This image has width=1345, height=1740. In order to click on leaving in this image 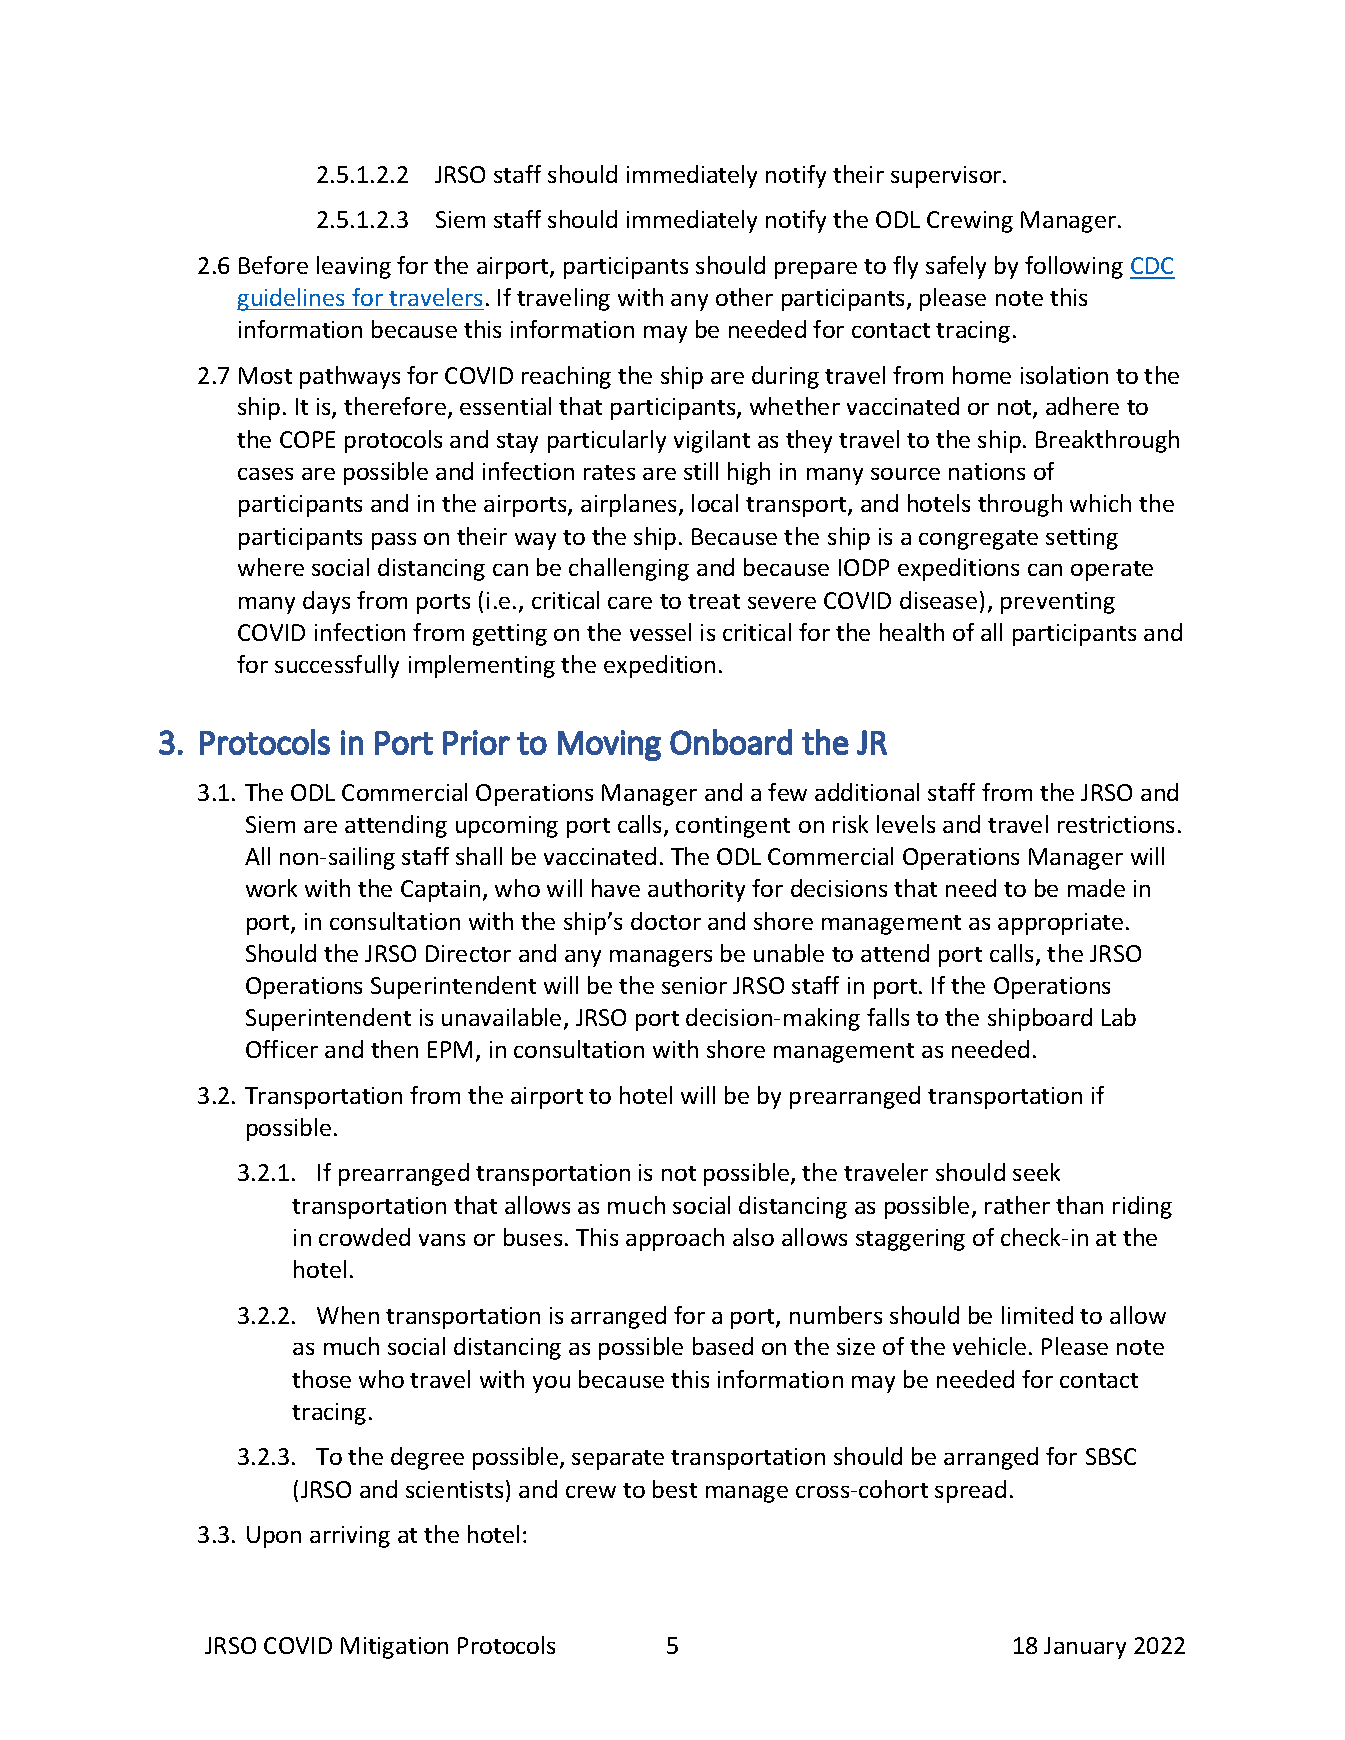, I will do `click(354, 267)`.
